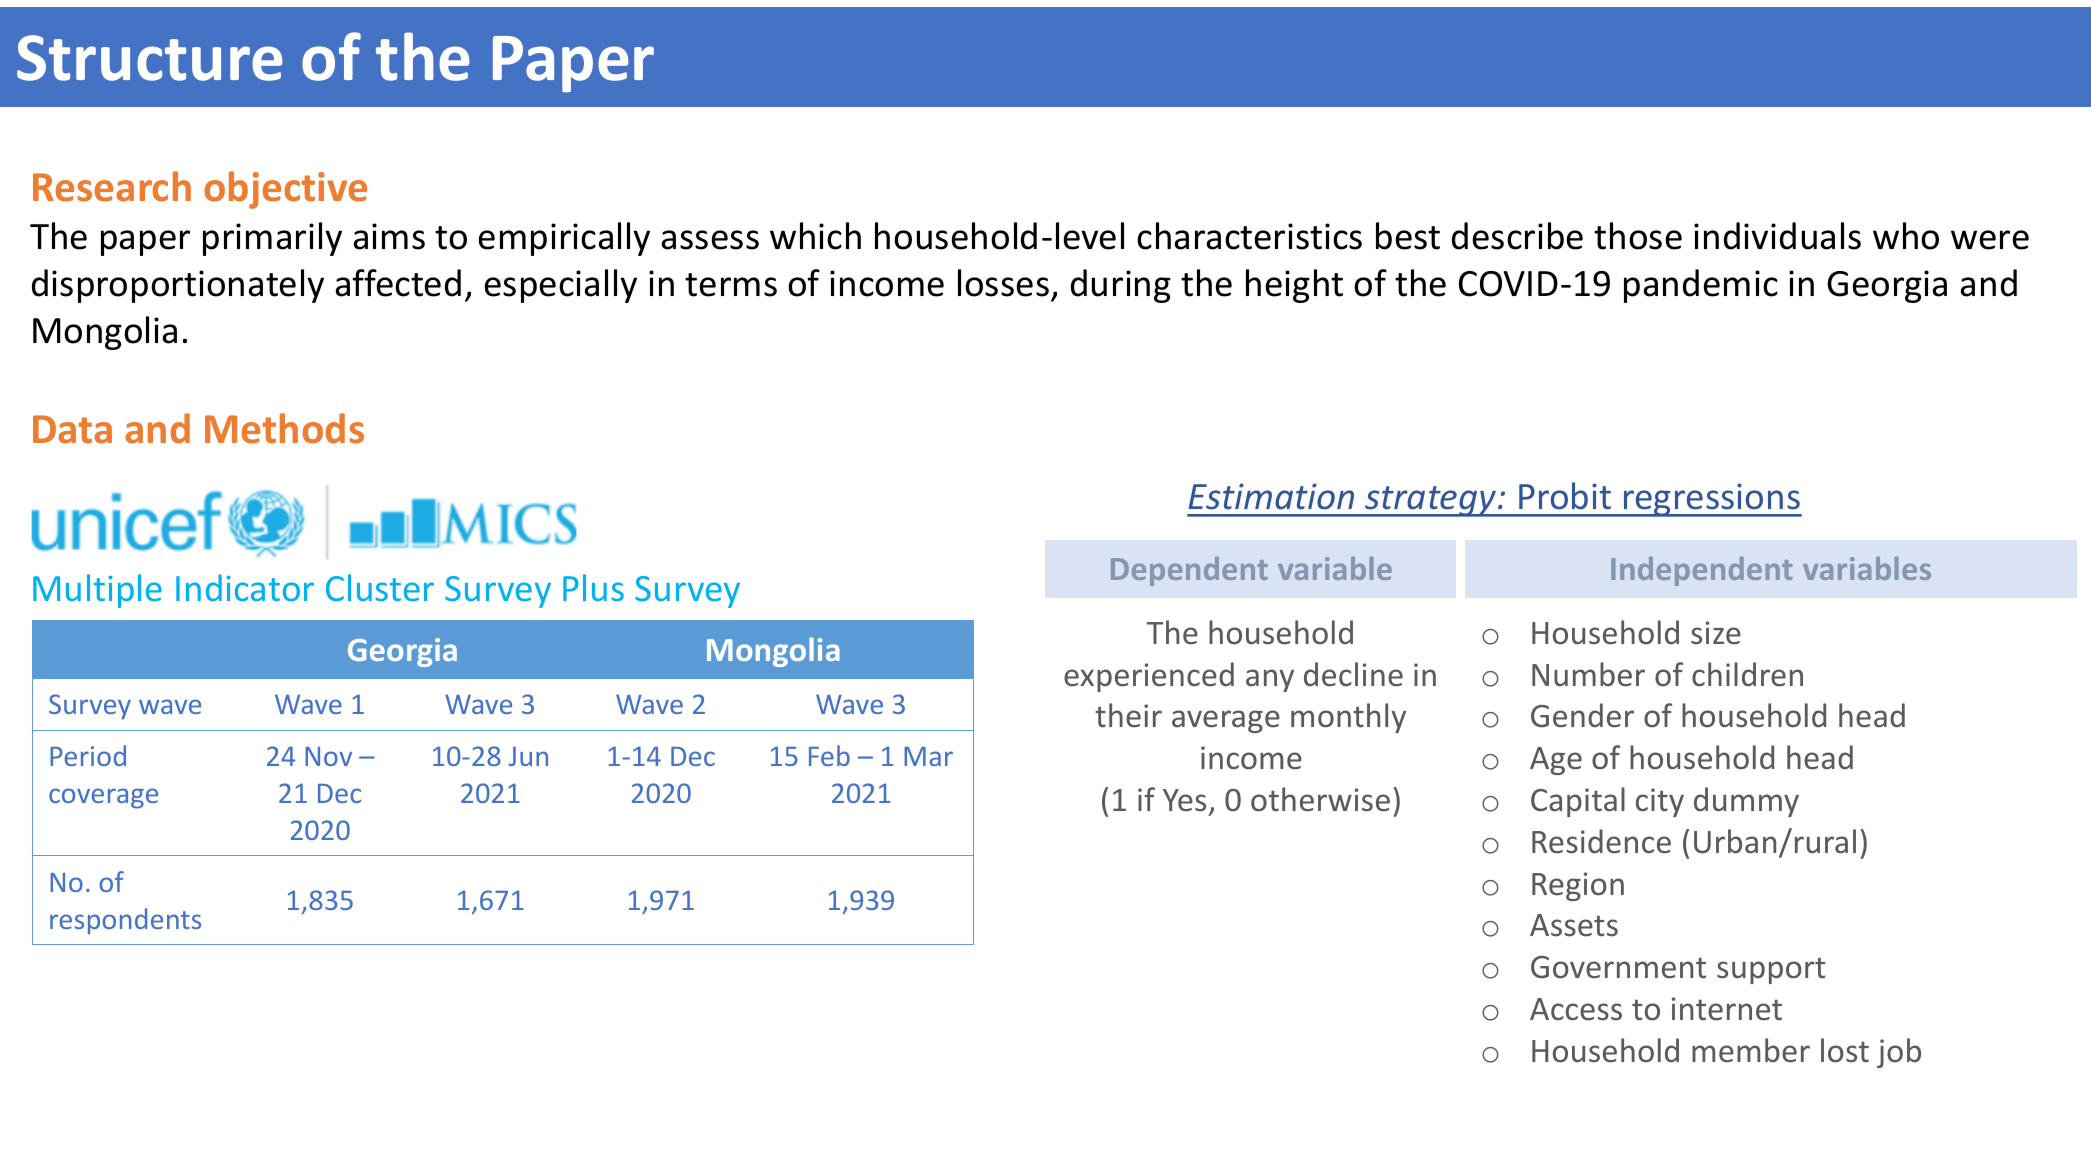 This page has height=1176, width=2091. What do you see at coordinates (1777, 236) in the page?
I see `individuals` at bounding box center [1777, 236].
